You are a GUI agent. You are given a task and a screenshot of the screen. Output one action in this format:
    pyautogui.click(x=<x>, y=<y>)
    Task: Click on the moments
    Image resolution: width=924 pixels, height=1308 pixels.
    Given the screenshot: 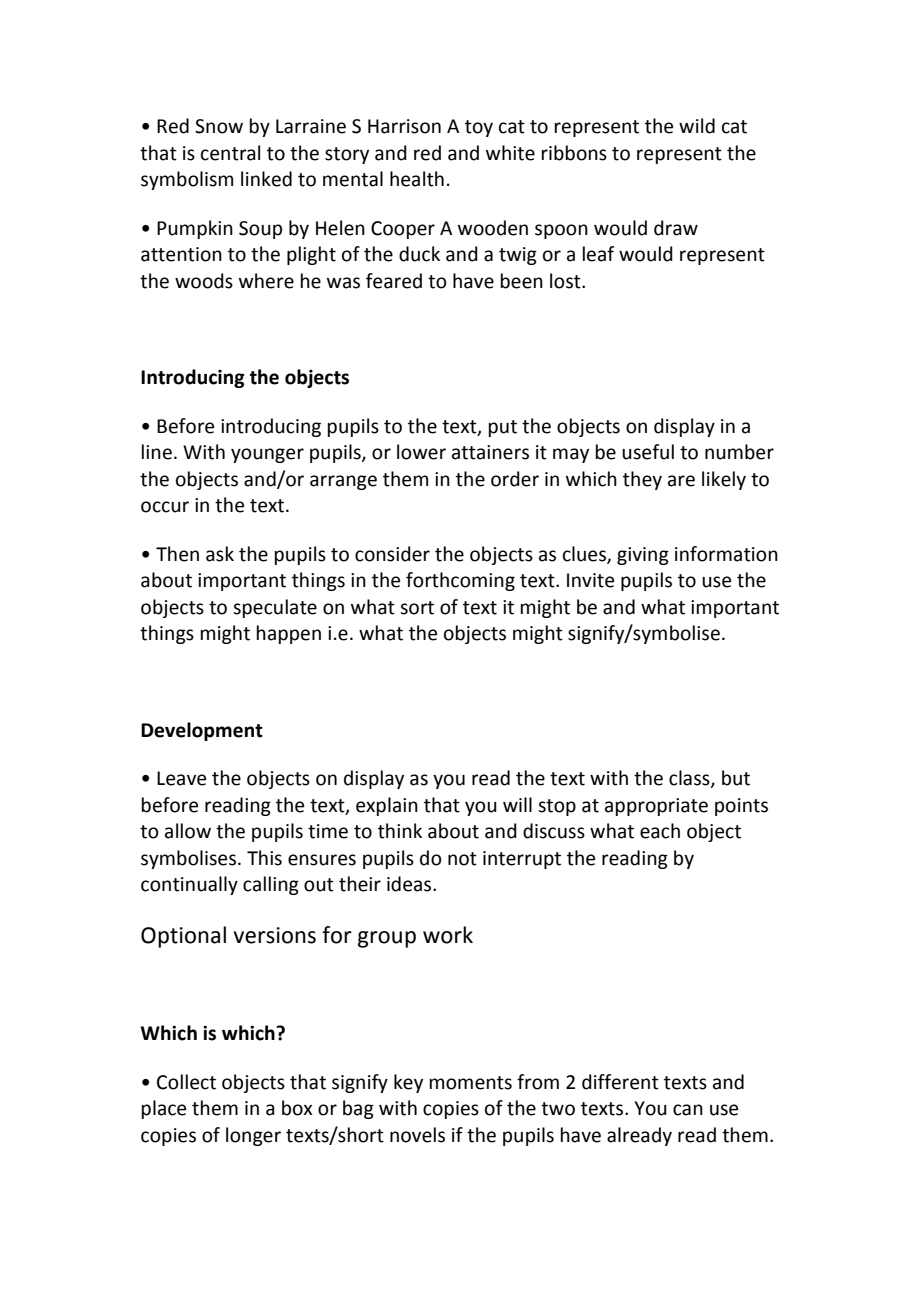 What is the action you would take?
    pyautogui.click(x=471, y=1083)
